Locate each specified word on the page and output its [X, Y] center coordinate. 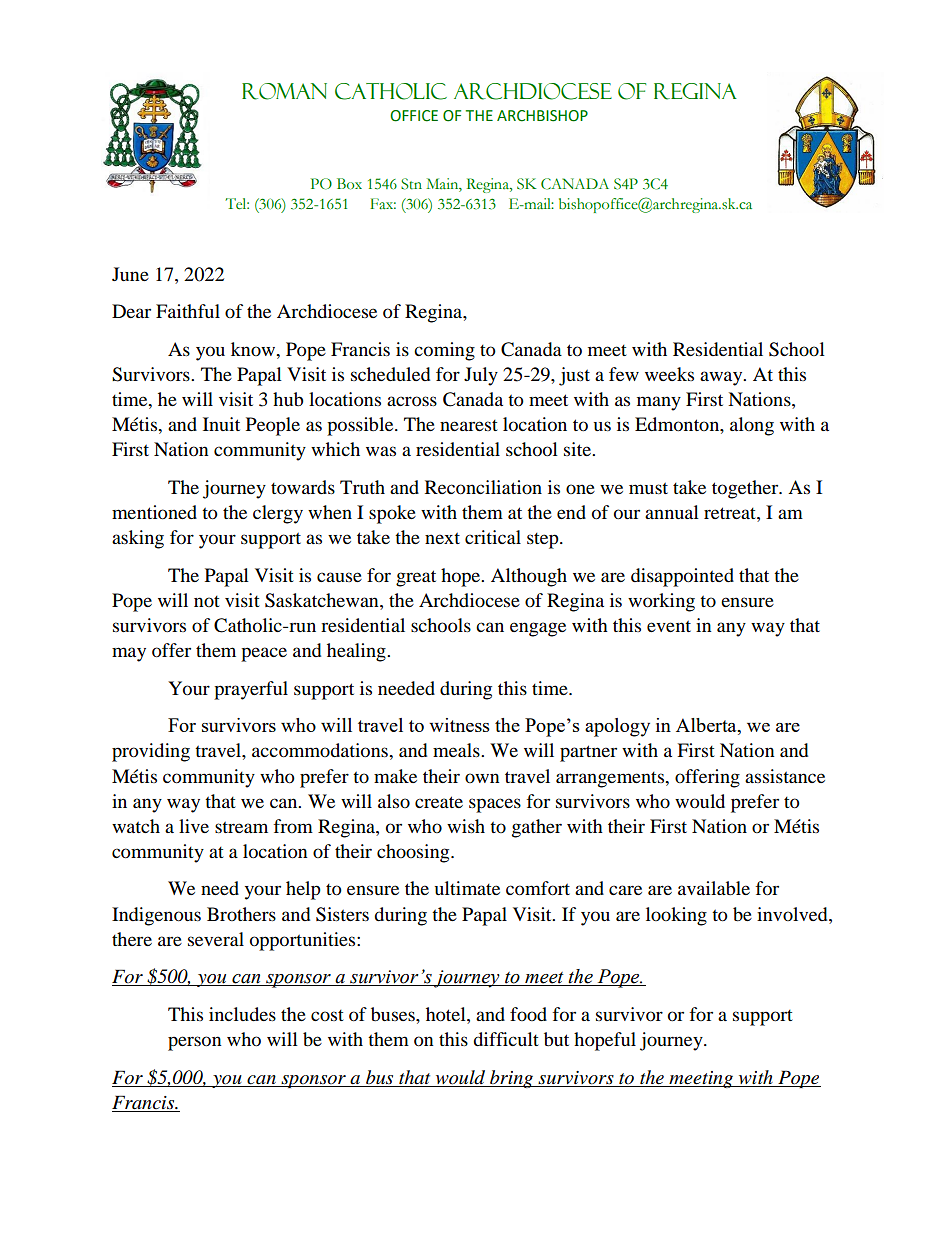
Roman [284, 91]
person [195, 1043]
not [207, 601]
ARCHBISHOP [542, 116]
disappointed [682, 577]
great [416, 578]
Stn [411, 184]
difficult [506, 1039]
